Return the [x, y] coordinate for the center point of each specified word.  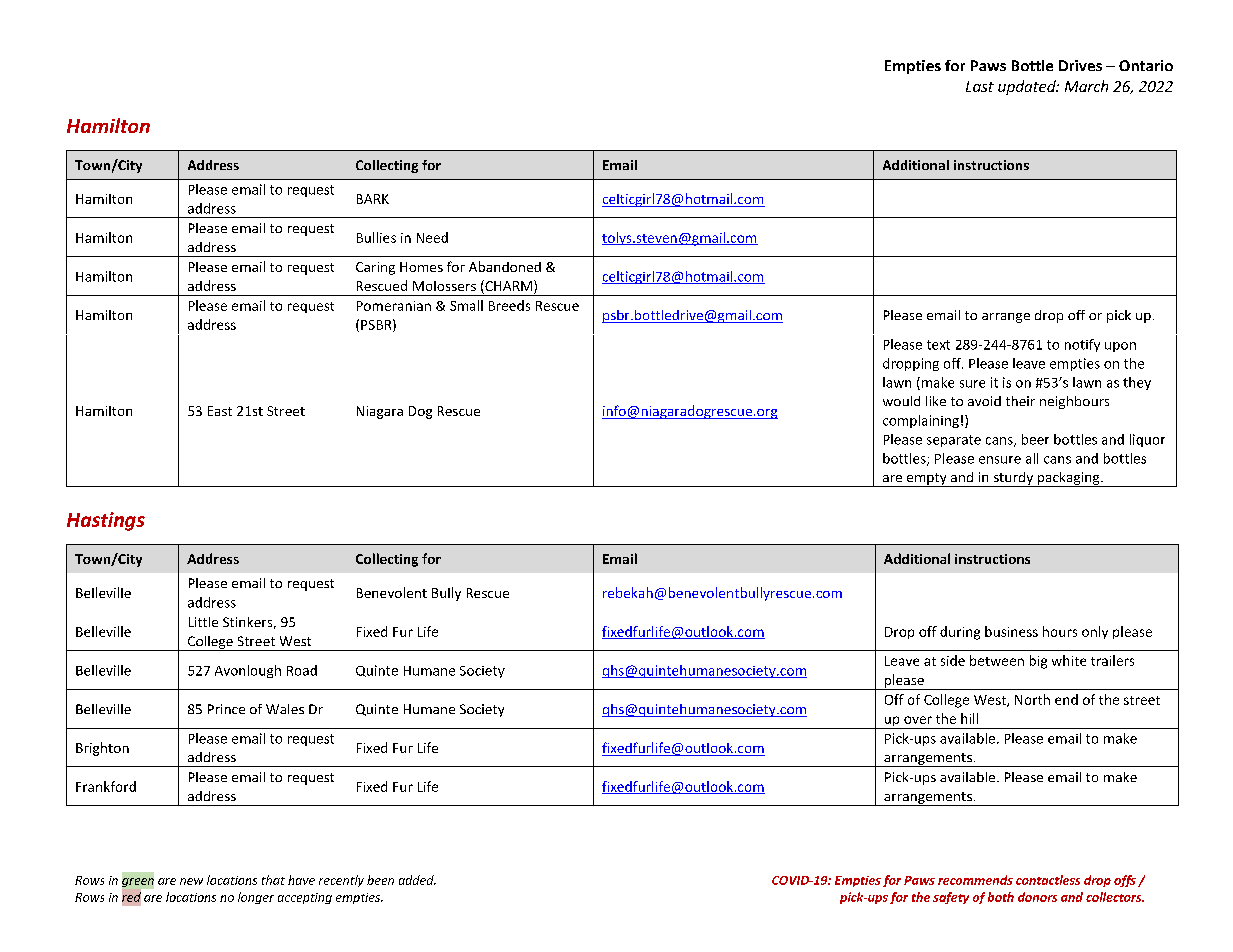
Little [203, 622]
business [1011, 631]
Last [980, 86]
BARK [373, 199]
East [220, 411]
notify [1082, 345]
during [960, 633]
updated [1028, 87]
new [191, 881]
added [417, 880]
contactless [1048, 880]
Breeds [509, 305]
